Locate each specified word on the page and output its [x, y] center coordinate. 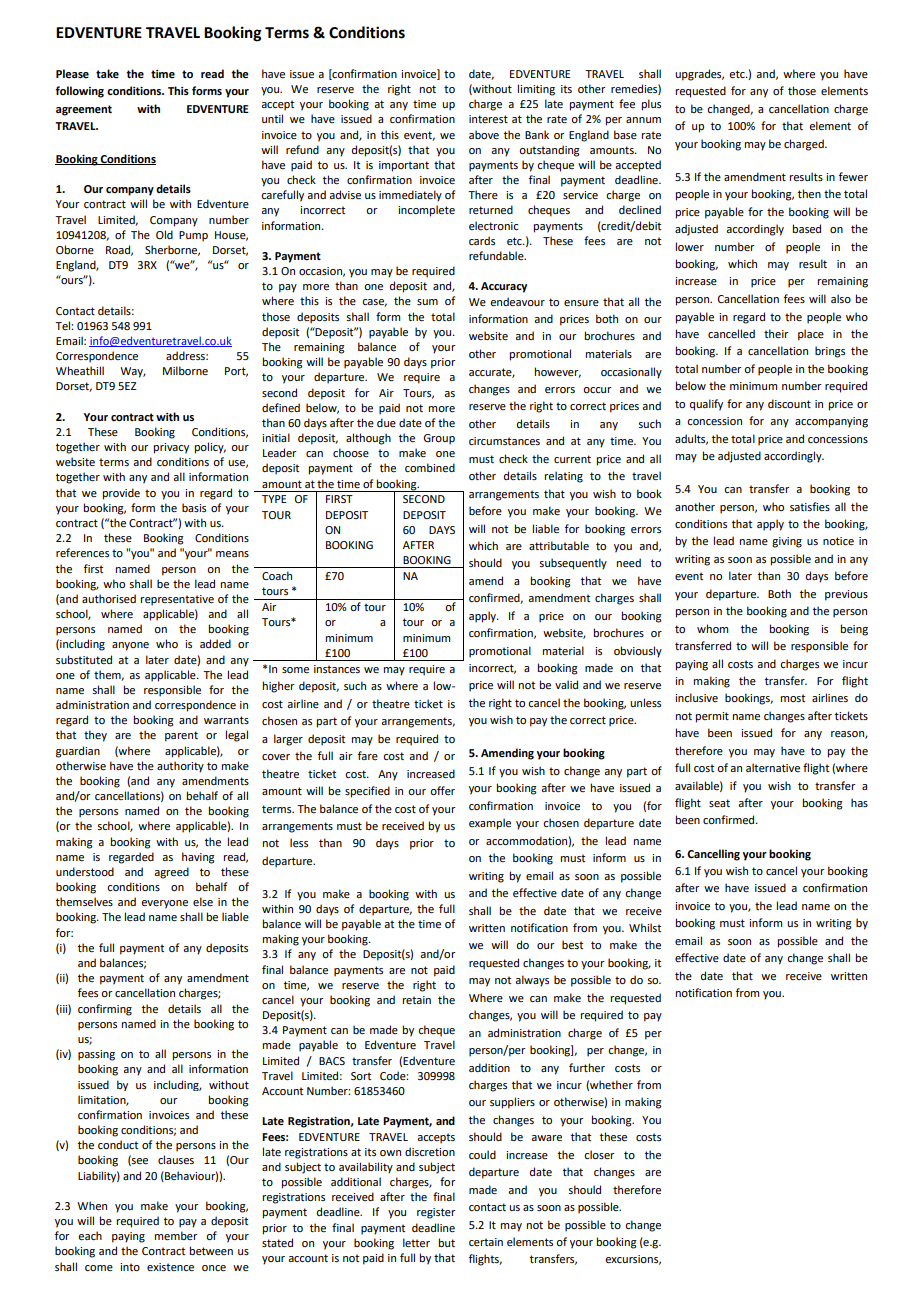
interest [488, 119]
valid [566, 684]
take [107, 73]
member [176, 1235]
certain [486, 1242]
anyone [130, 646]
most [793, 698]
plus [651, 105]
